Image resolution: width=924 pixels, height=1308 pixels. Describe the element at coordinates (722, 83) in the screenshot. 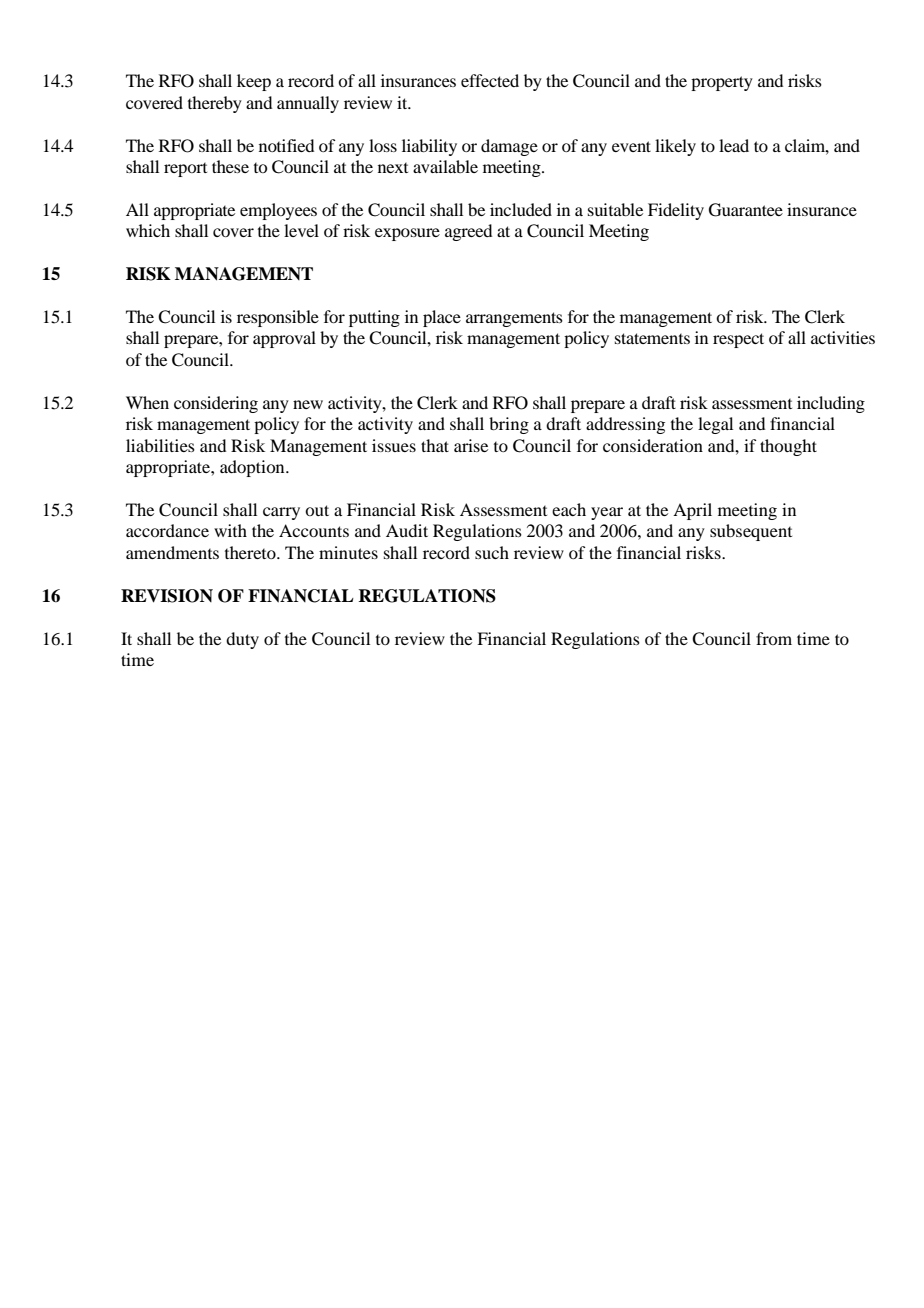

I see `property` at that location.
